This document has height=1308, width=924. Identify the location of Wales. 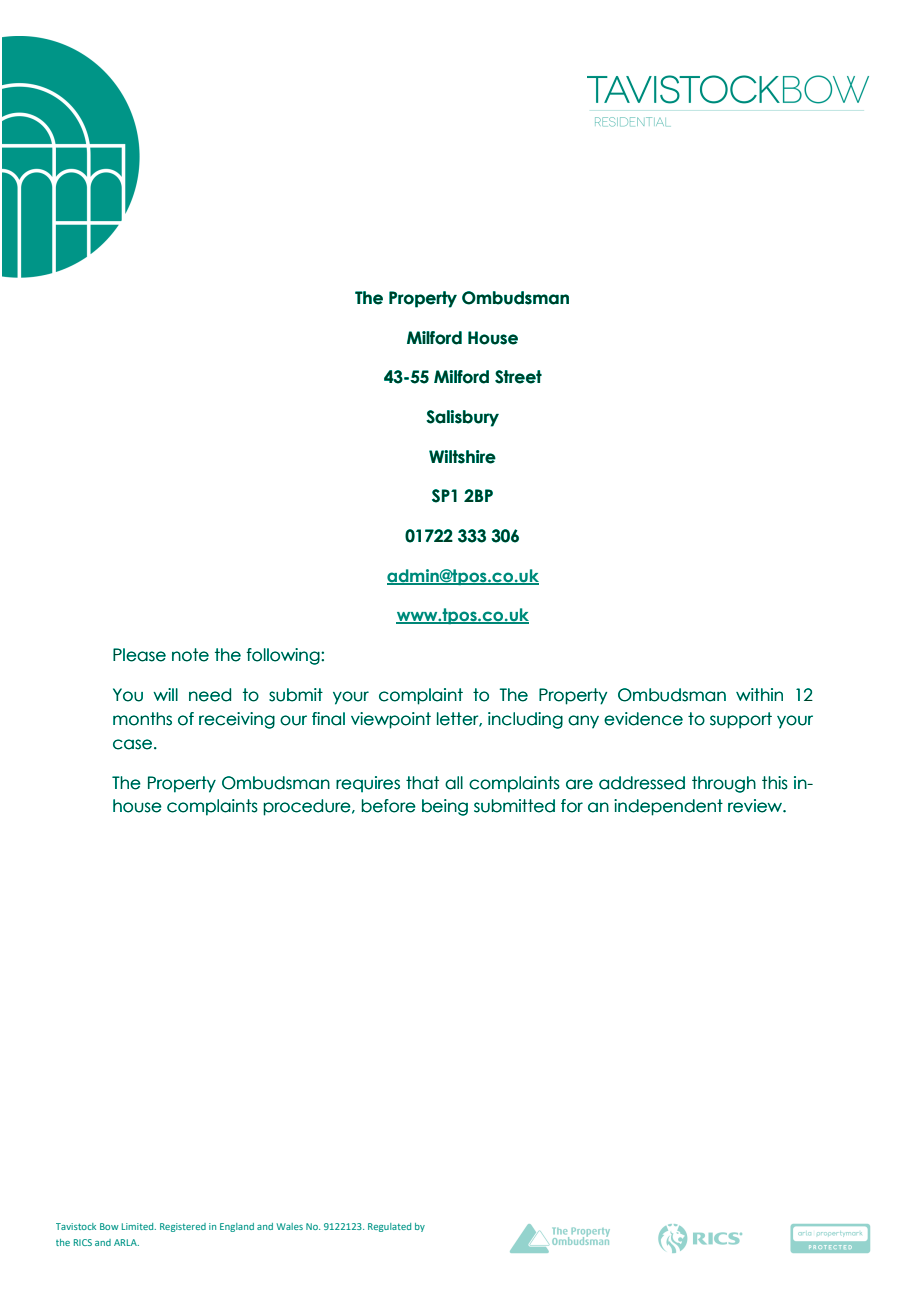
(289, 1226).
